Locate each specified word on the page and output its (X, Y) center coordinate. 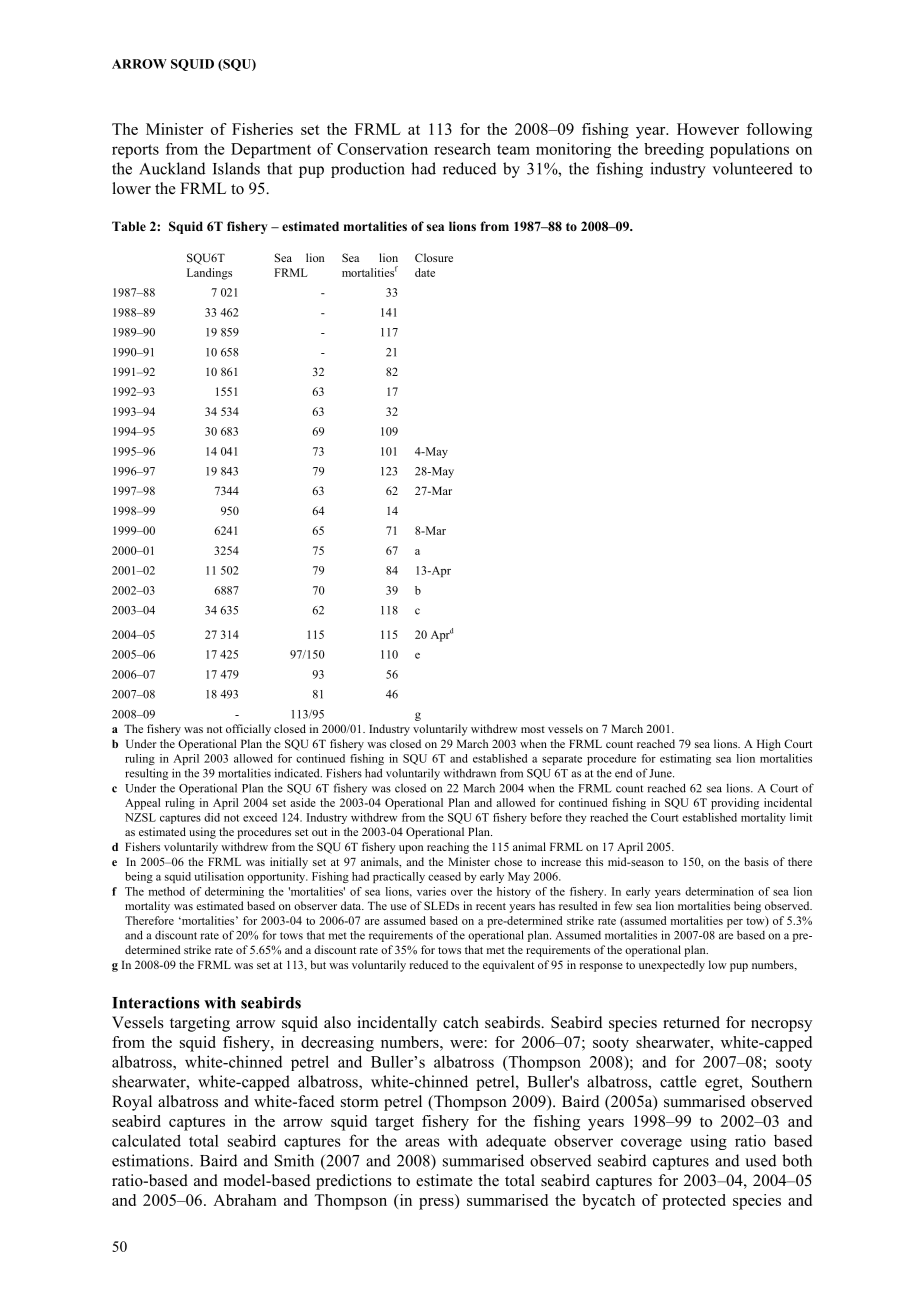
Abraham (245, 1200)
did (212, 817)
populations (749, 150)
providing (735, 804)
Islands (236, 168)
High (769, 745)
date (425, 272)
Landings (209, 274)
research (462, 149)
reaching (448, 848)
